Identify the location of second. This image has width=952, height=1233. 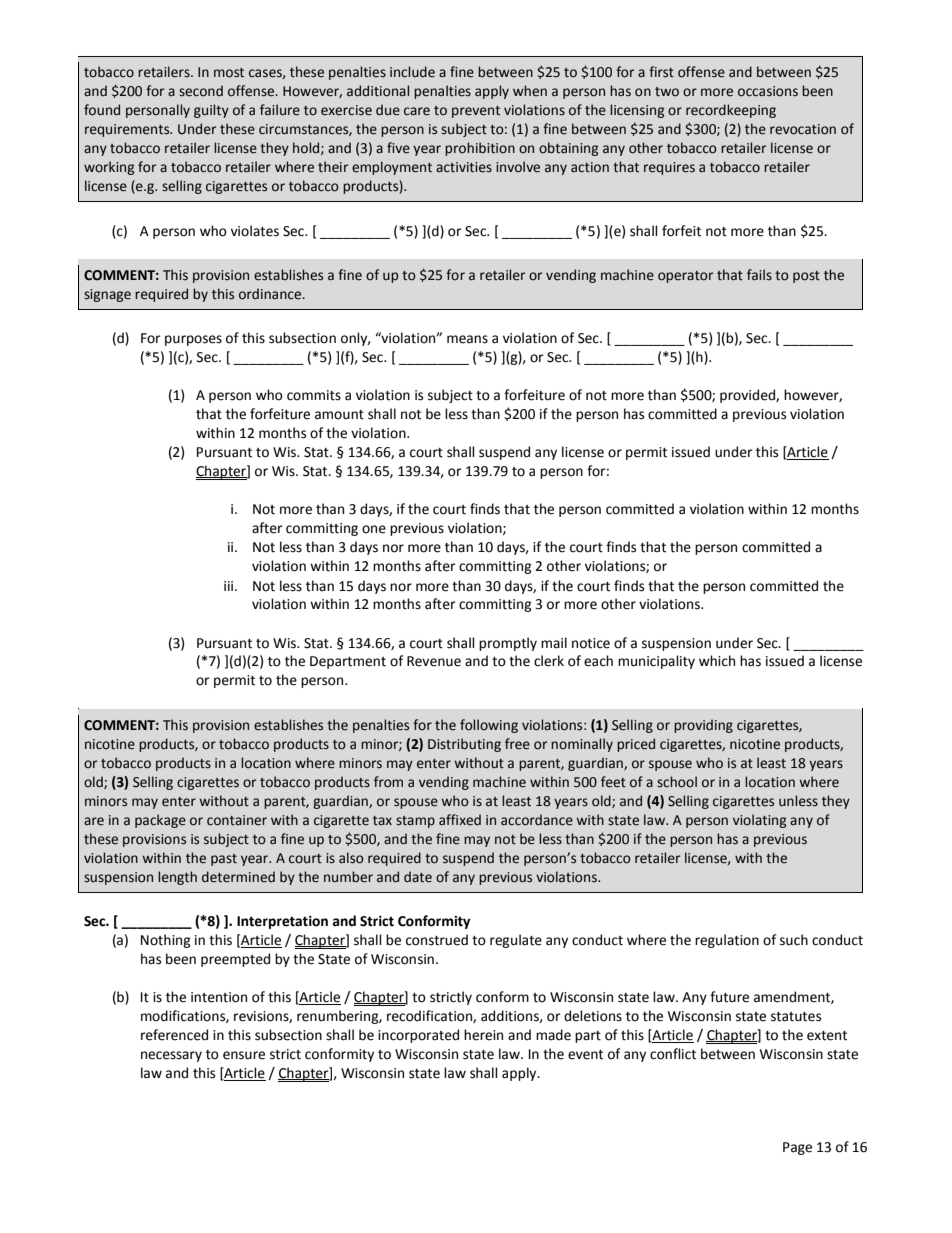
(201, 91).
